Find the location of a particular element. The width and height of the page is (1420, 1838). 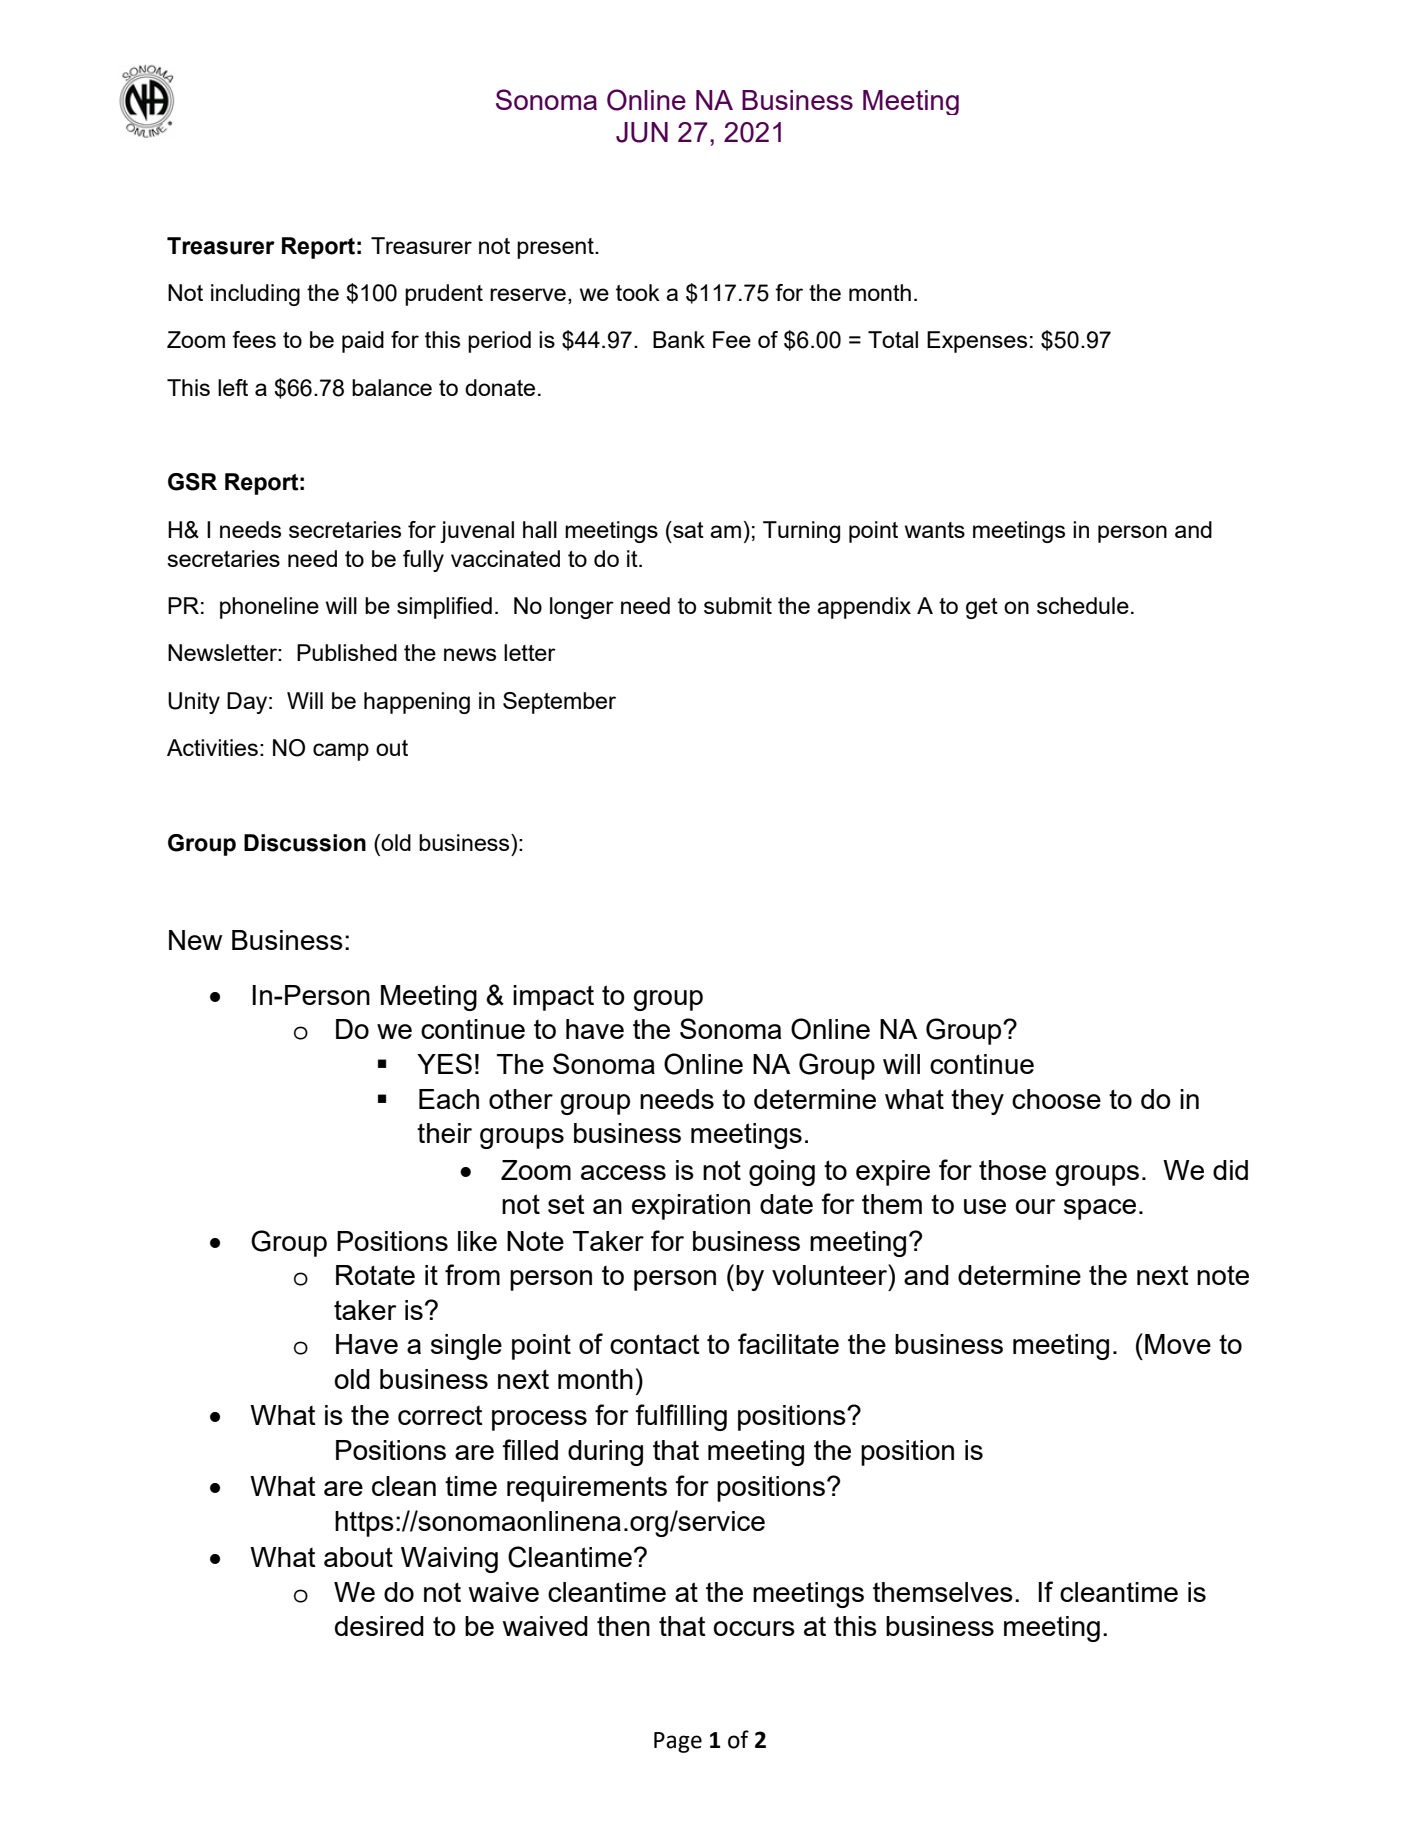

JUN is located at coordinates (642, 132).
